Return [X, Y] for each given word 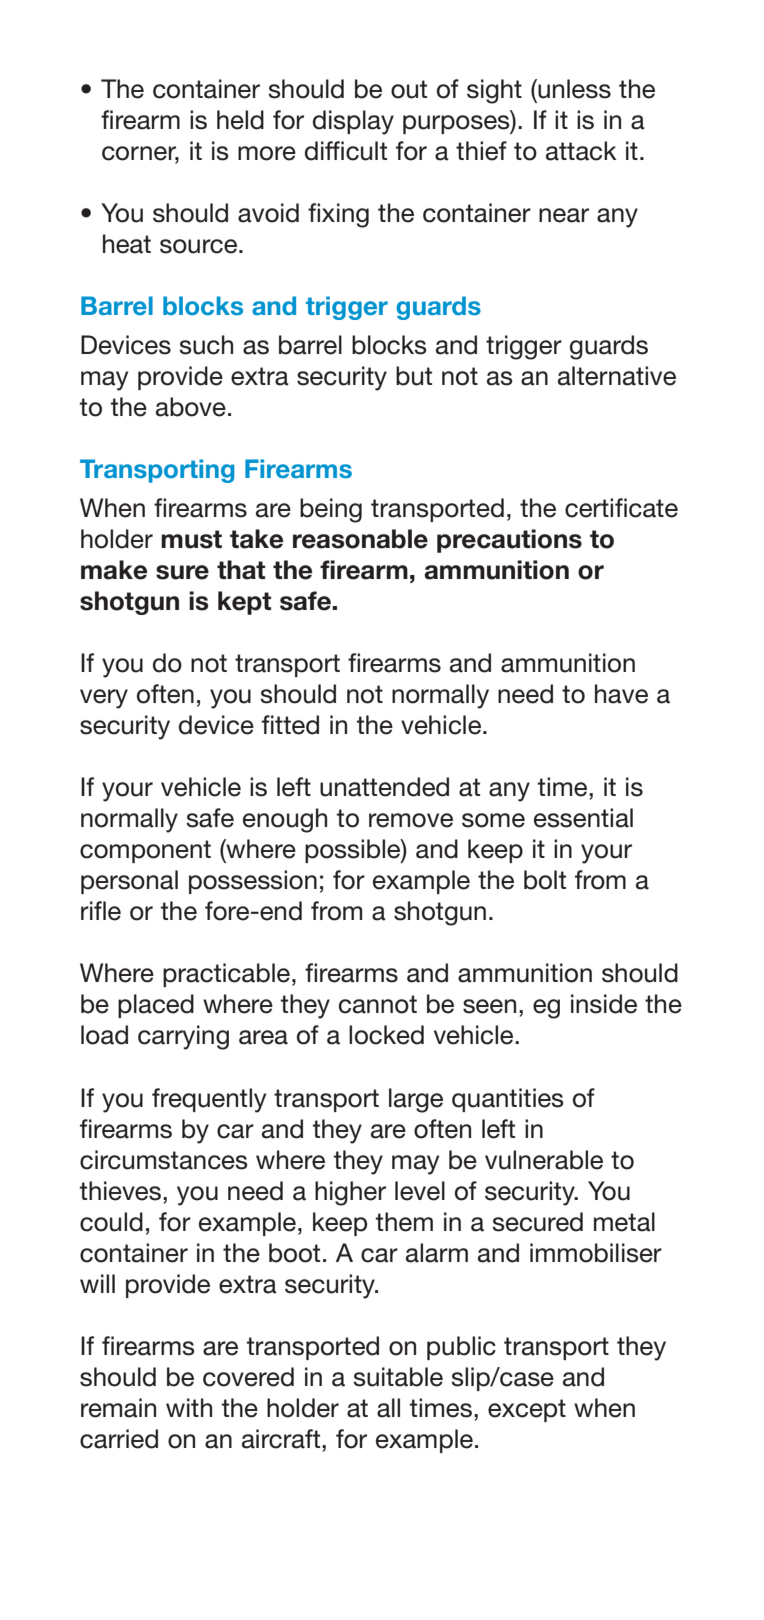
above [191, 407]
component [145, 851]
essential [583, 818]
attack [581, 151]
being [331, 510]
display [353, 122]
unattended [384, 787]
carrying [183, 1037]
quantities [508, 1100]
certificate [621, 508]
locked [386, 1035]
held [240, 120]
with [189, 1407]
